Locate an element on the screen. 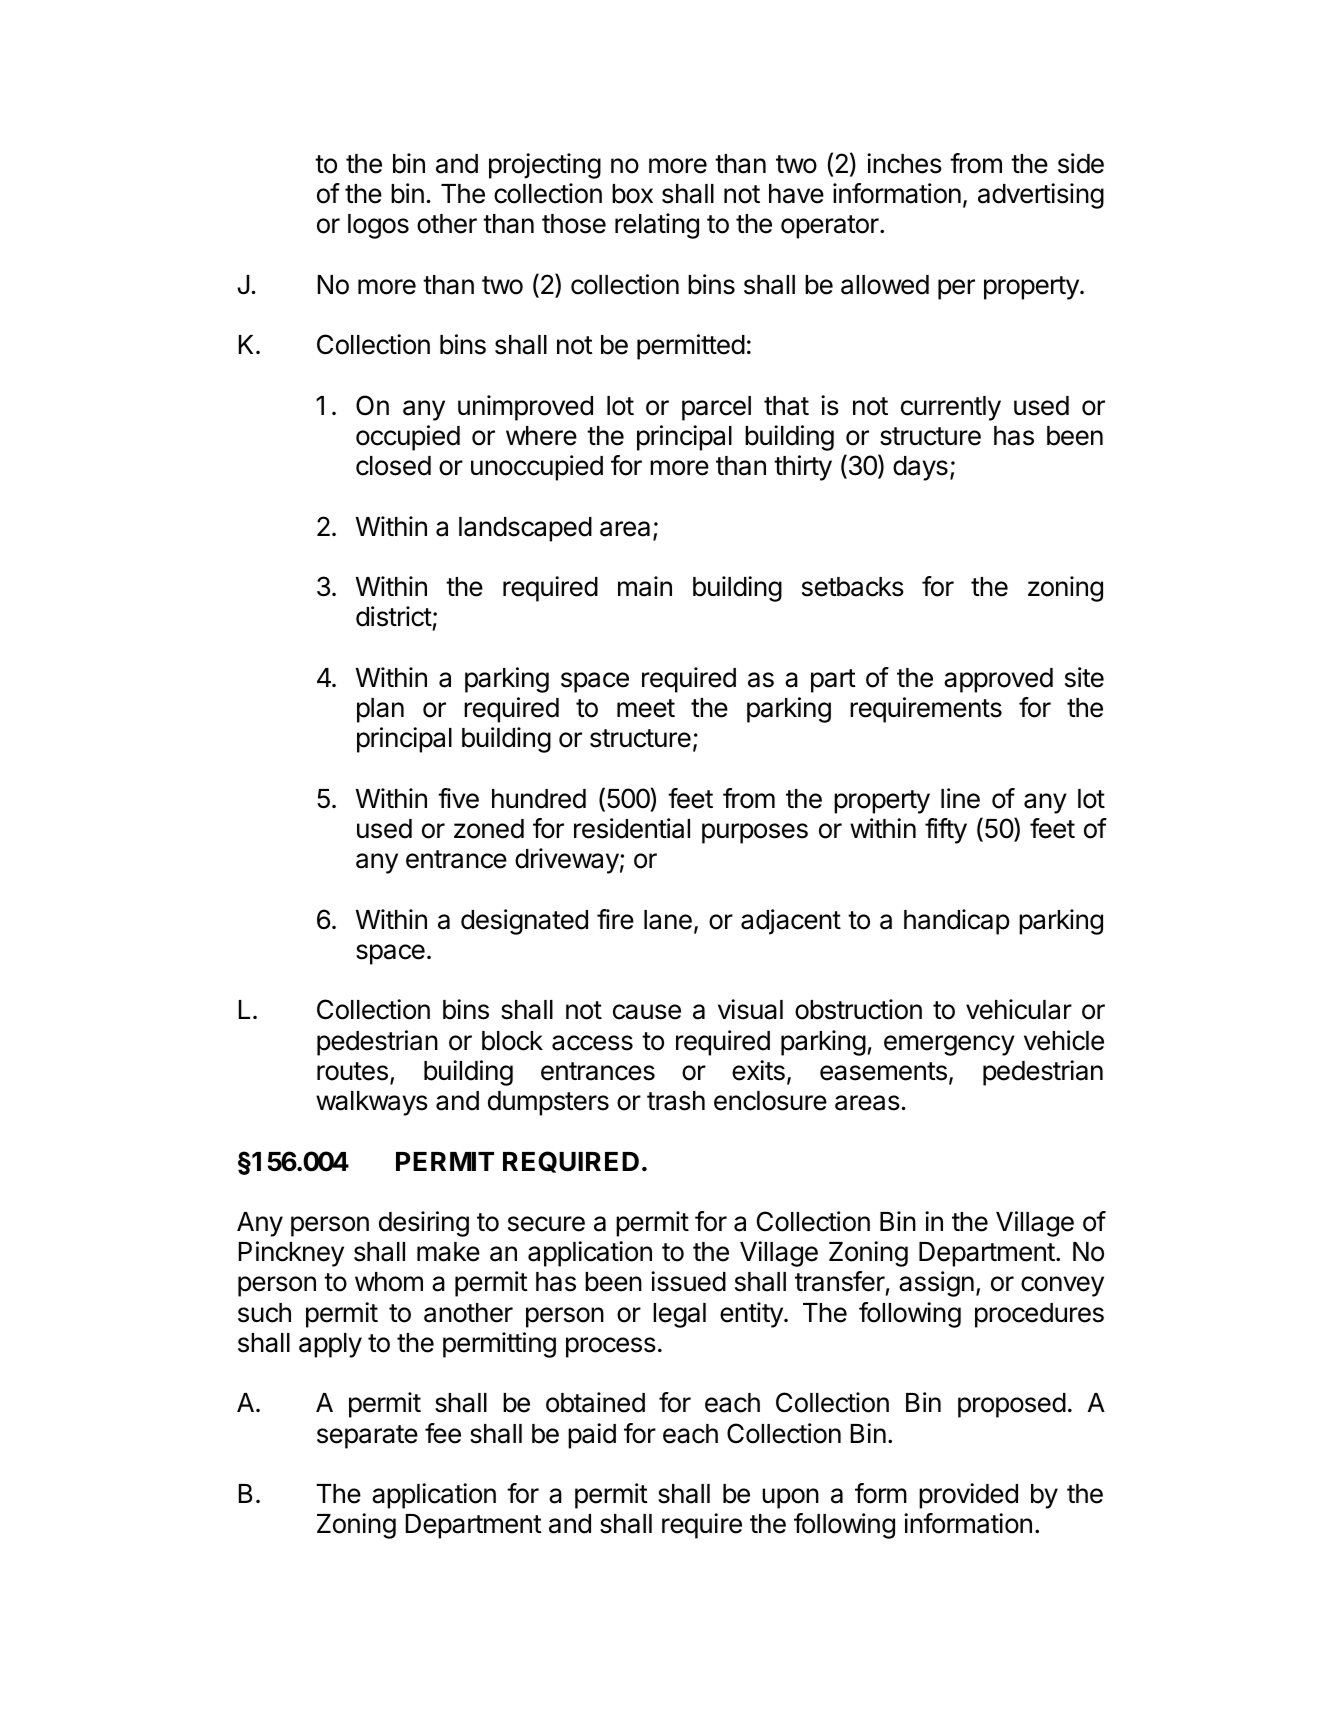 This screenshot has width=1341, height=1735. cause is located at coordinates (647, 1012).
